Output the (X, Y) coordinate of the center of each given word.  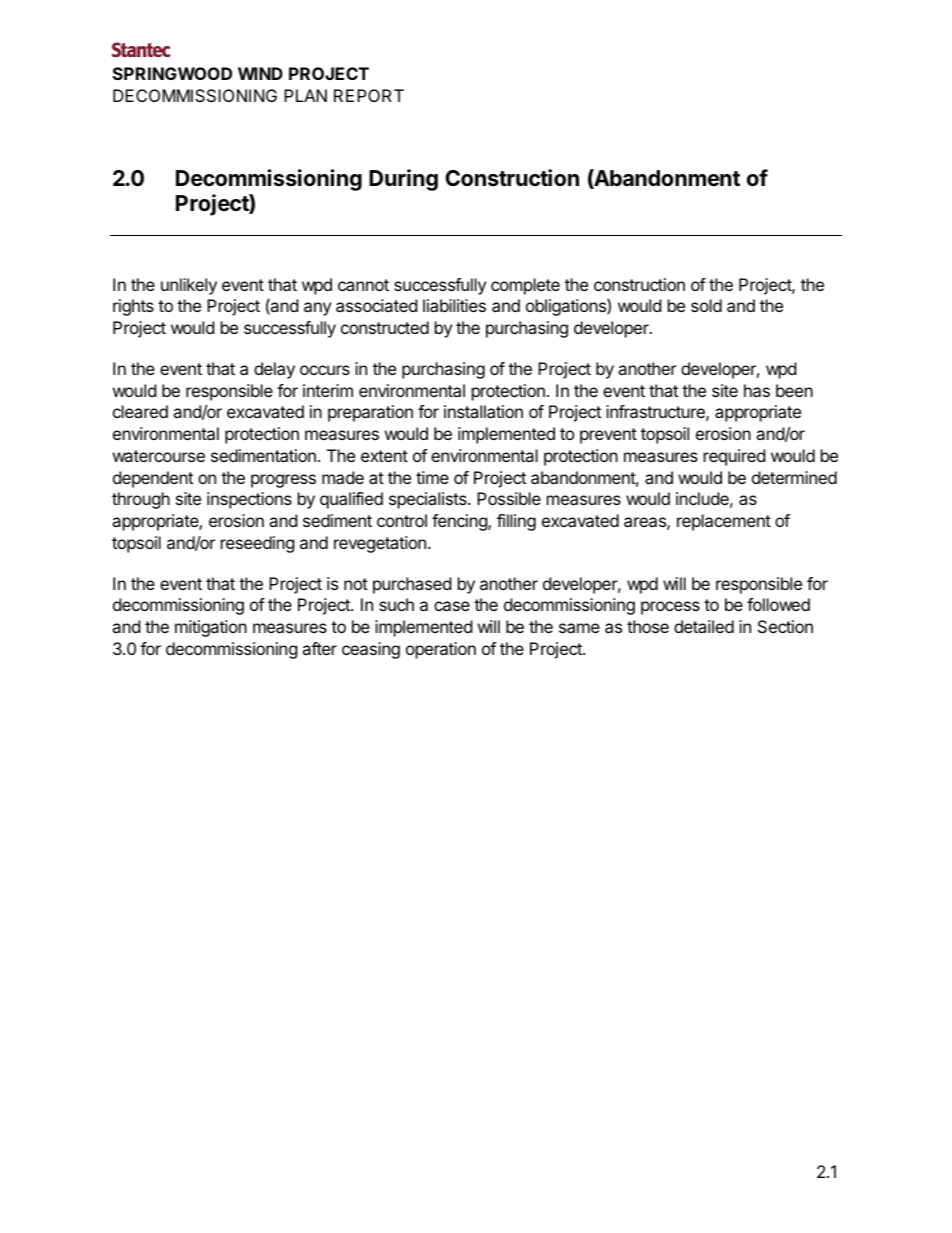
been (794, 390)
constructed (385, 327)
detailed (704, 626)
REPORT (369, 95)
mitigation (211, 628)
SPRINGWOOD (172, 73)
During (403, 180)
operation (441, 650)
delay (274, 370)
